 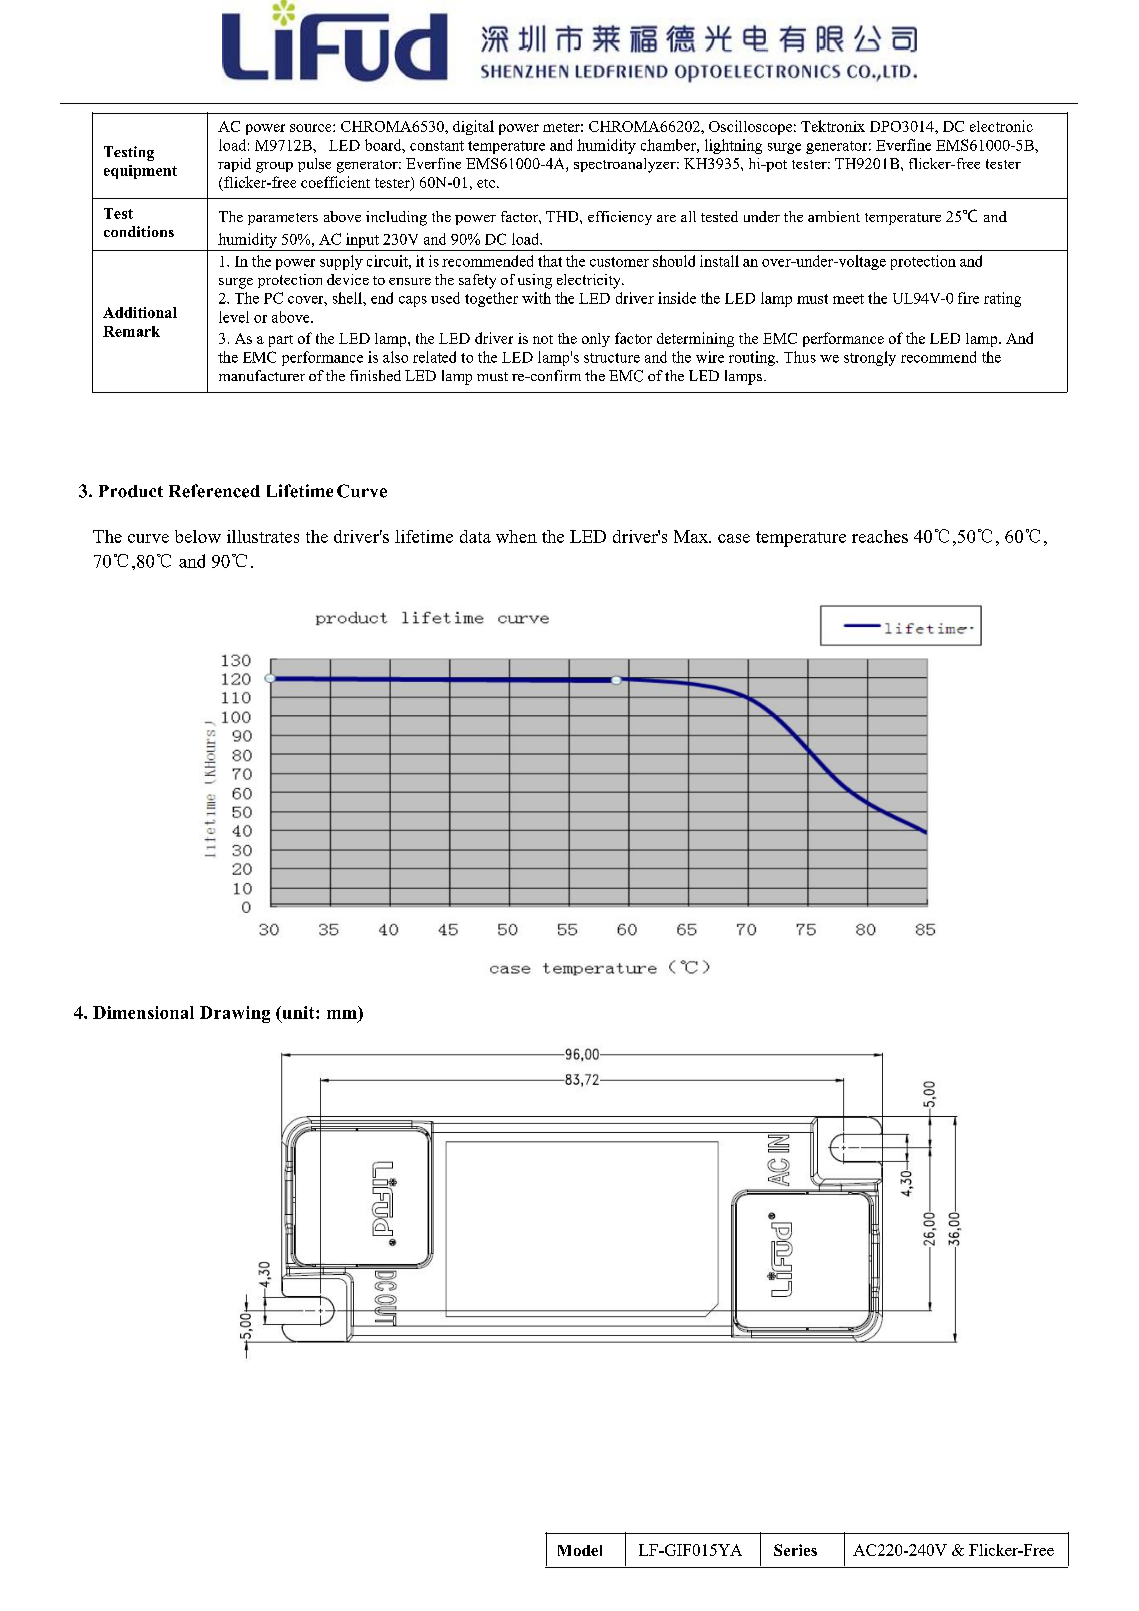 I want to click on reaches, so click(x=880, y=536).
